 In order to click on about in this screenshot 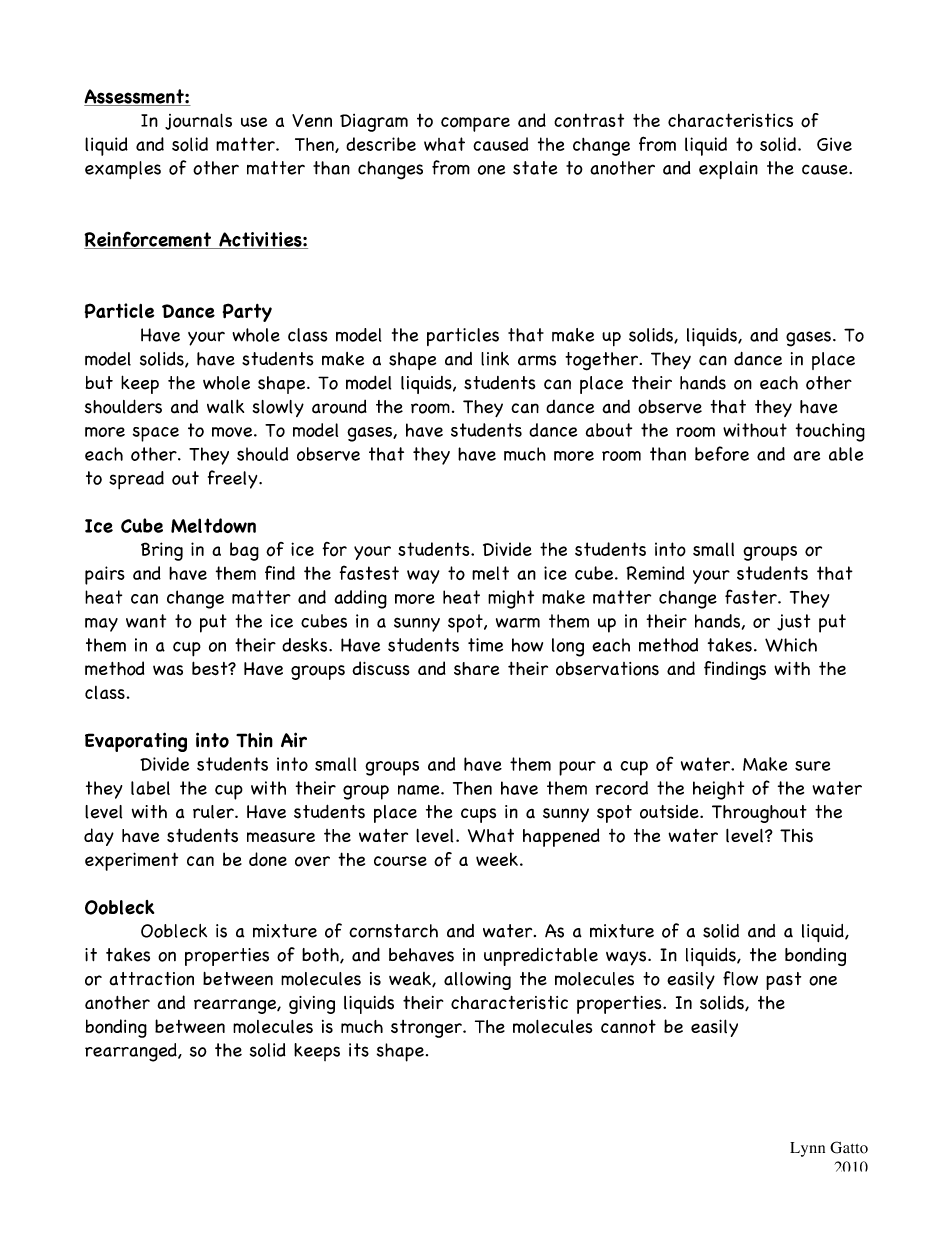, I will do `click(609, 430)`.
